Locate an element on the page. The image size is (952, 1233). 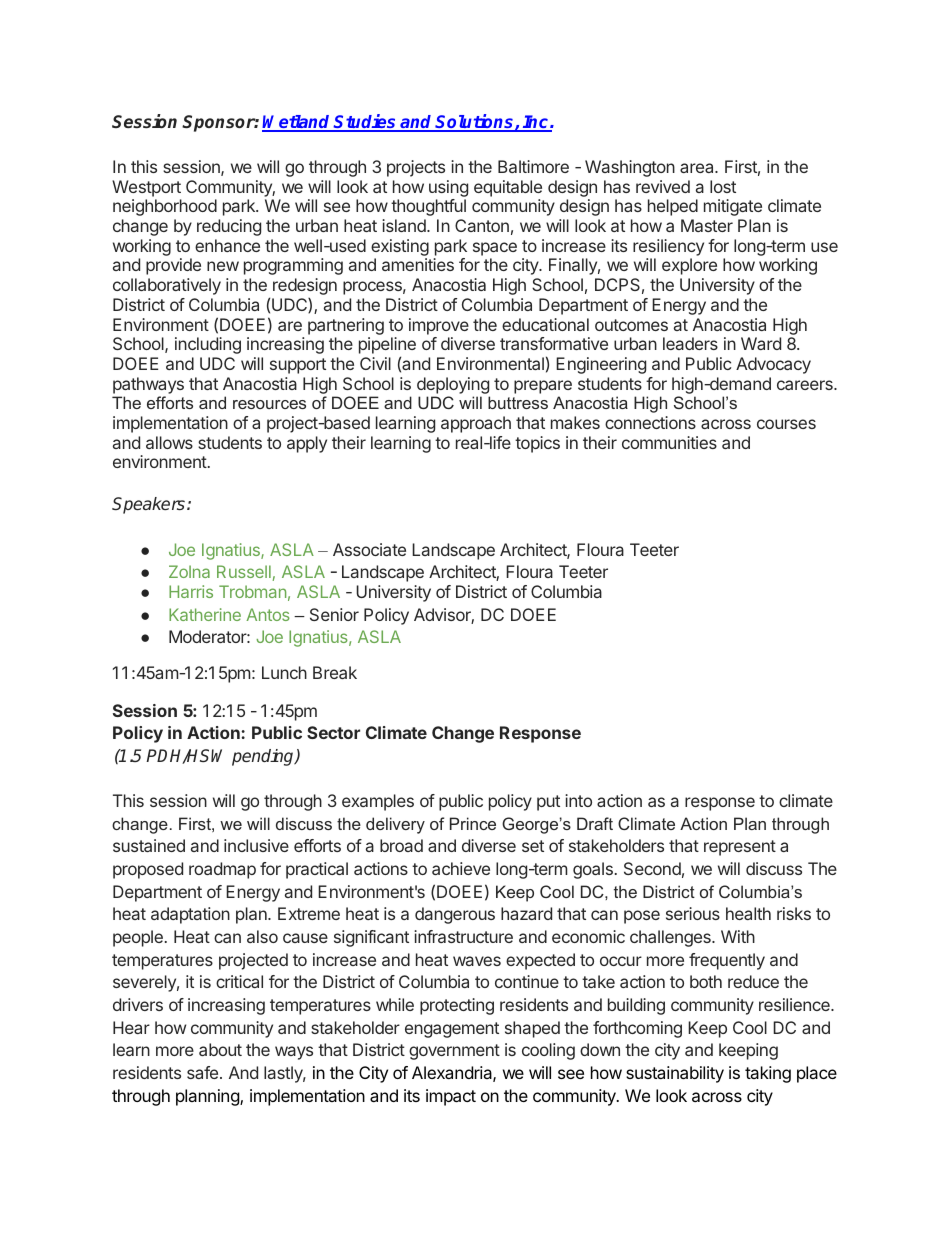
area is located at coordinates (698, 168).
